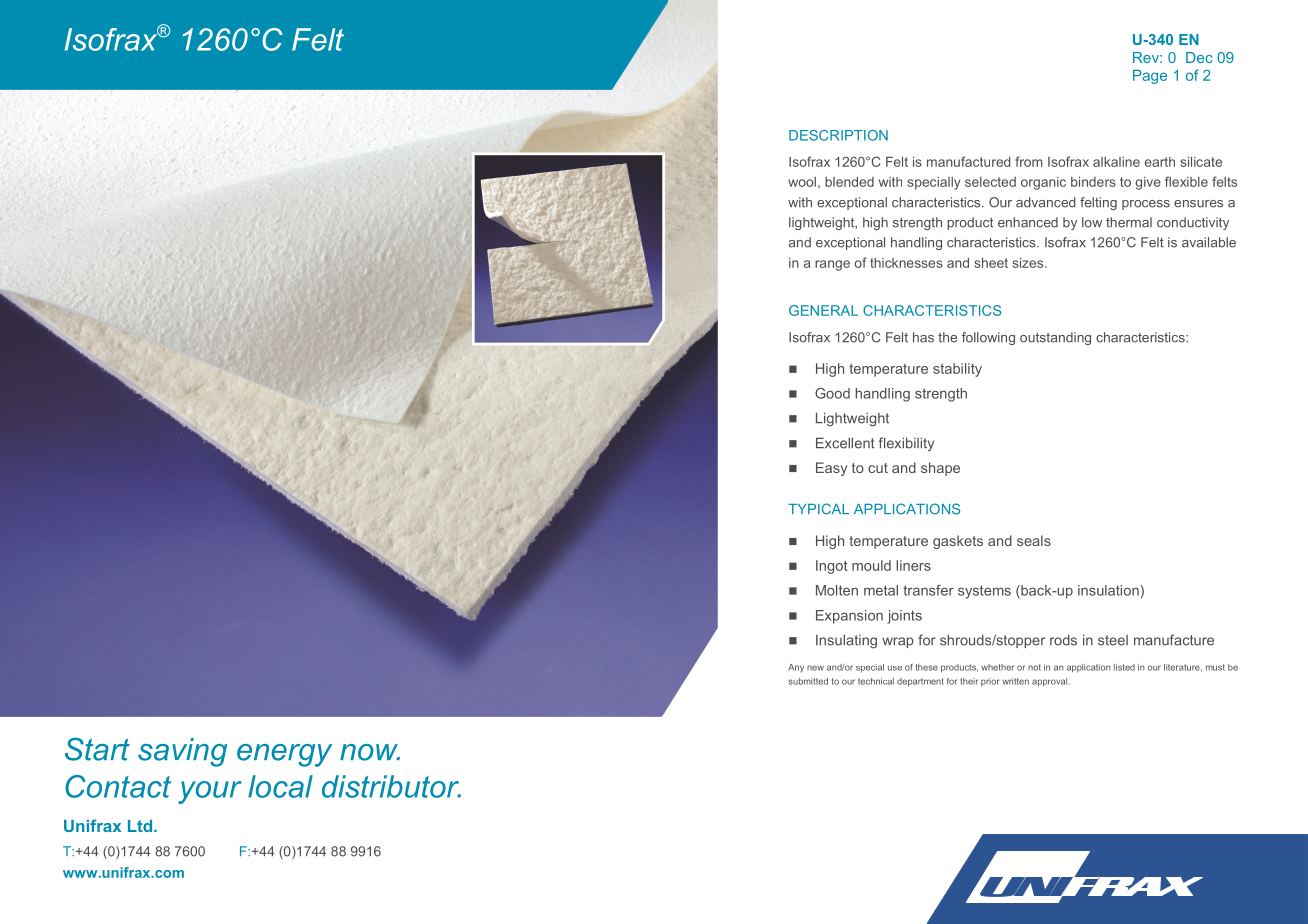 The width and height of the screenshot is (1308, 924). Describe the element at coordinates (802, 182) in the screenshot. I see `wool` at that location.
